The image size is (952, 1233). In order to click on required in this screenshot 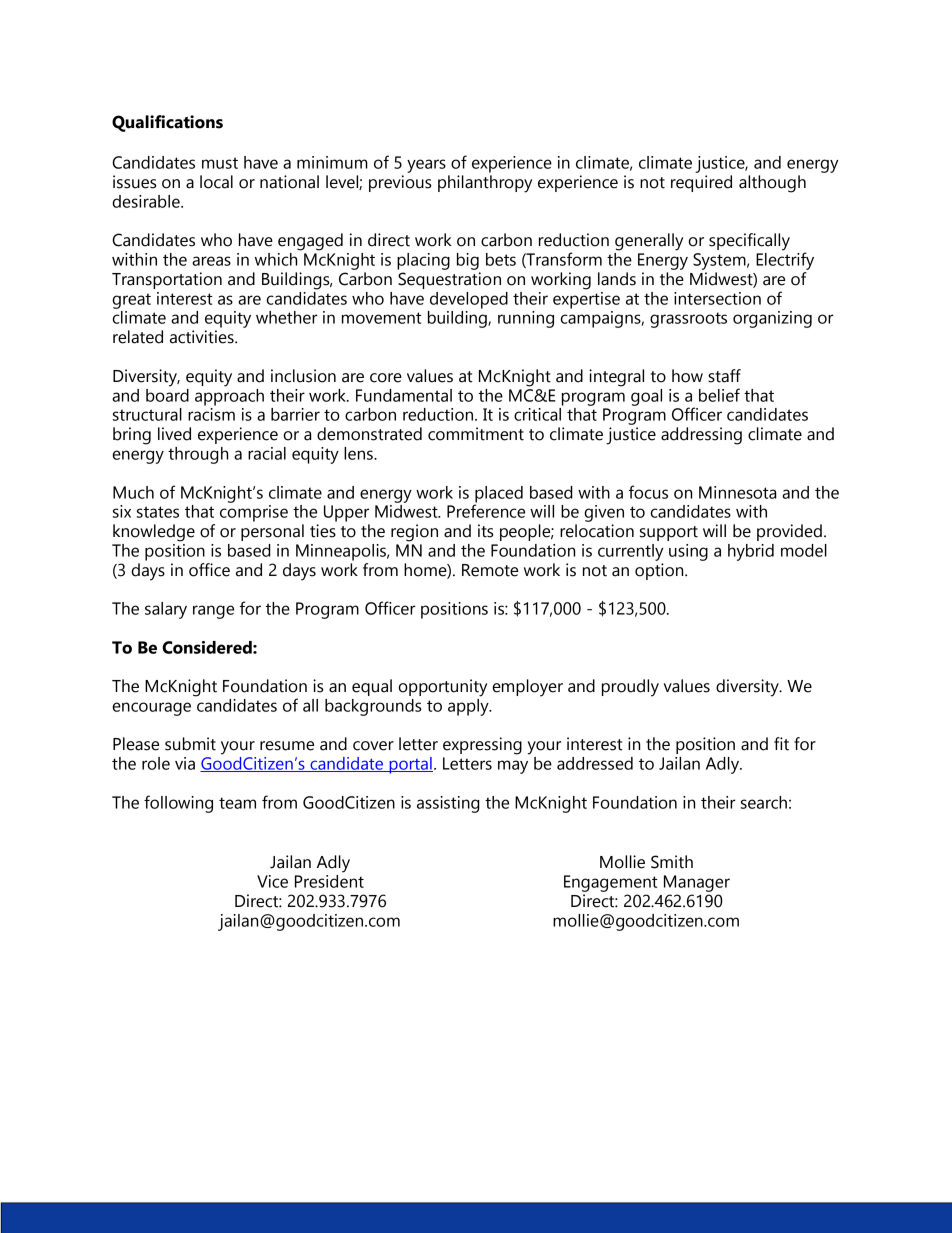, I will do `click(701, 183)`.
